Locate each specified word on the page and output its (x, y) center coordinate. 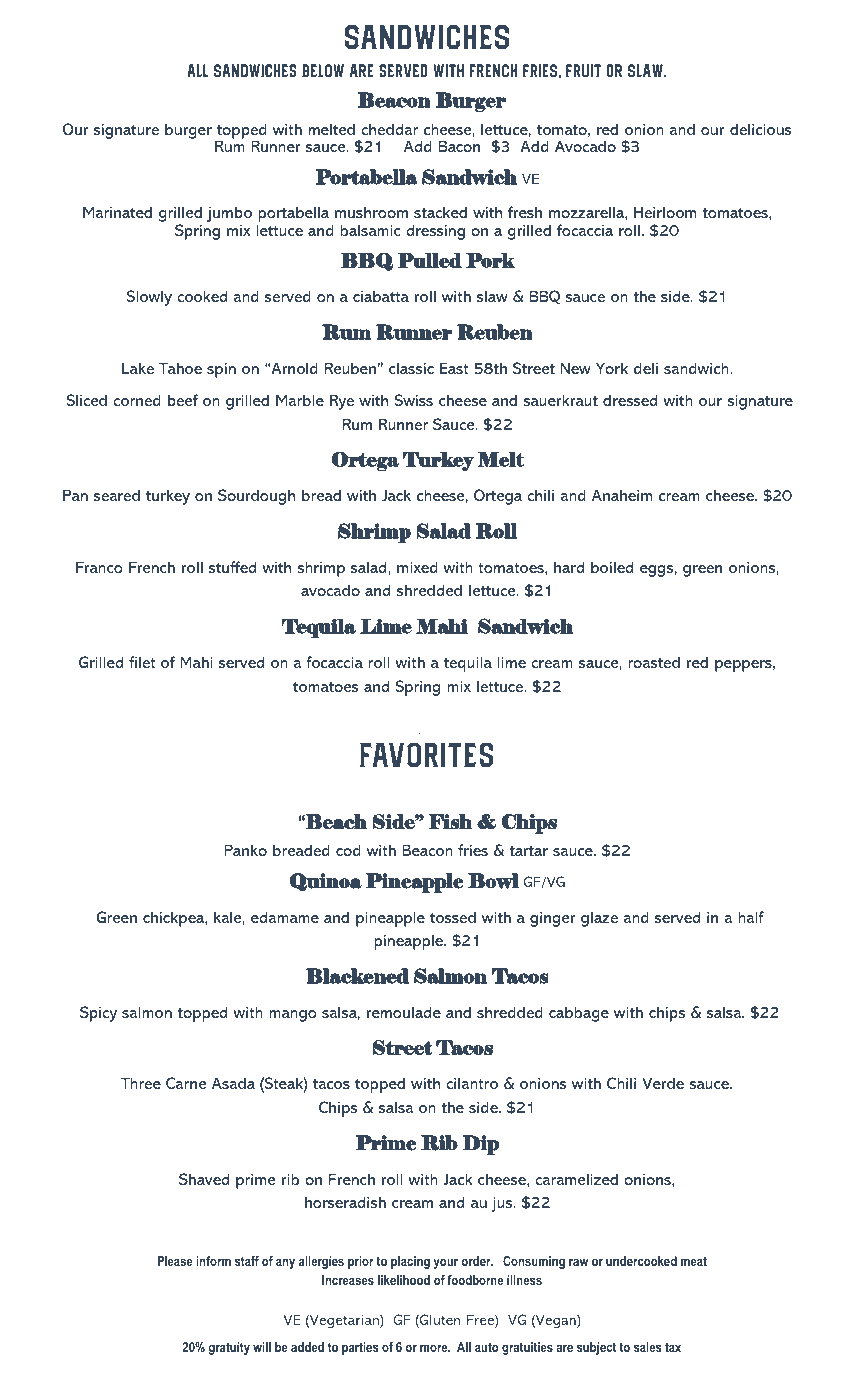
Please (175, 1261)
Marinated (117, 212)
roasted (654, 662)
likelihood (404, 1280)
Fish (450, 822)
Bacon (459, 146)
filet (142, 662)
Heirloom (665, 212)
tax (673, 1347)
